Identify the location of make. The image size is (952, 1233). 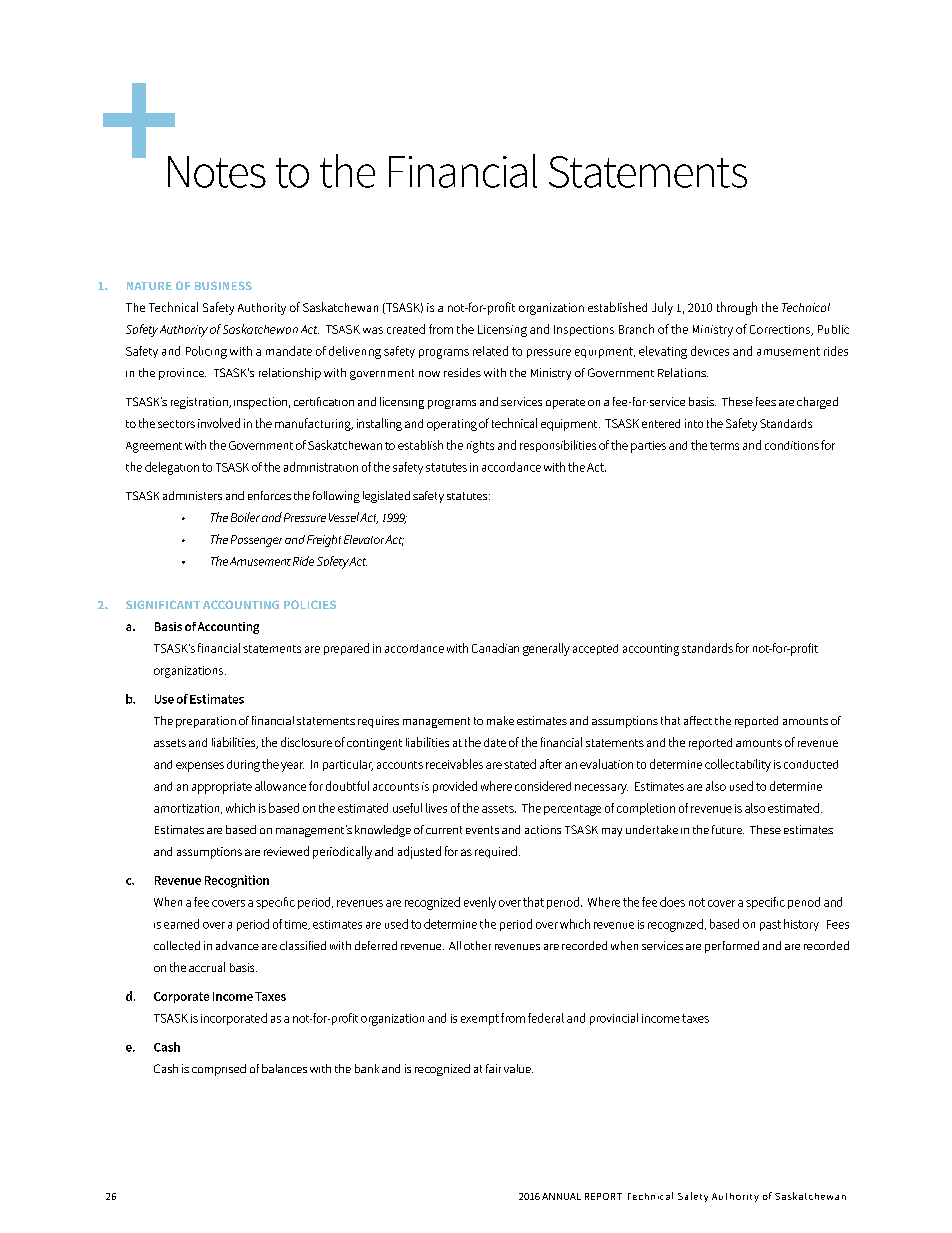
(500, 720).
